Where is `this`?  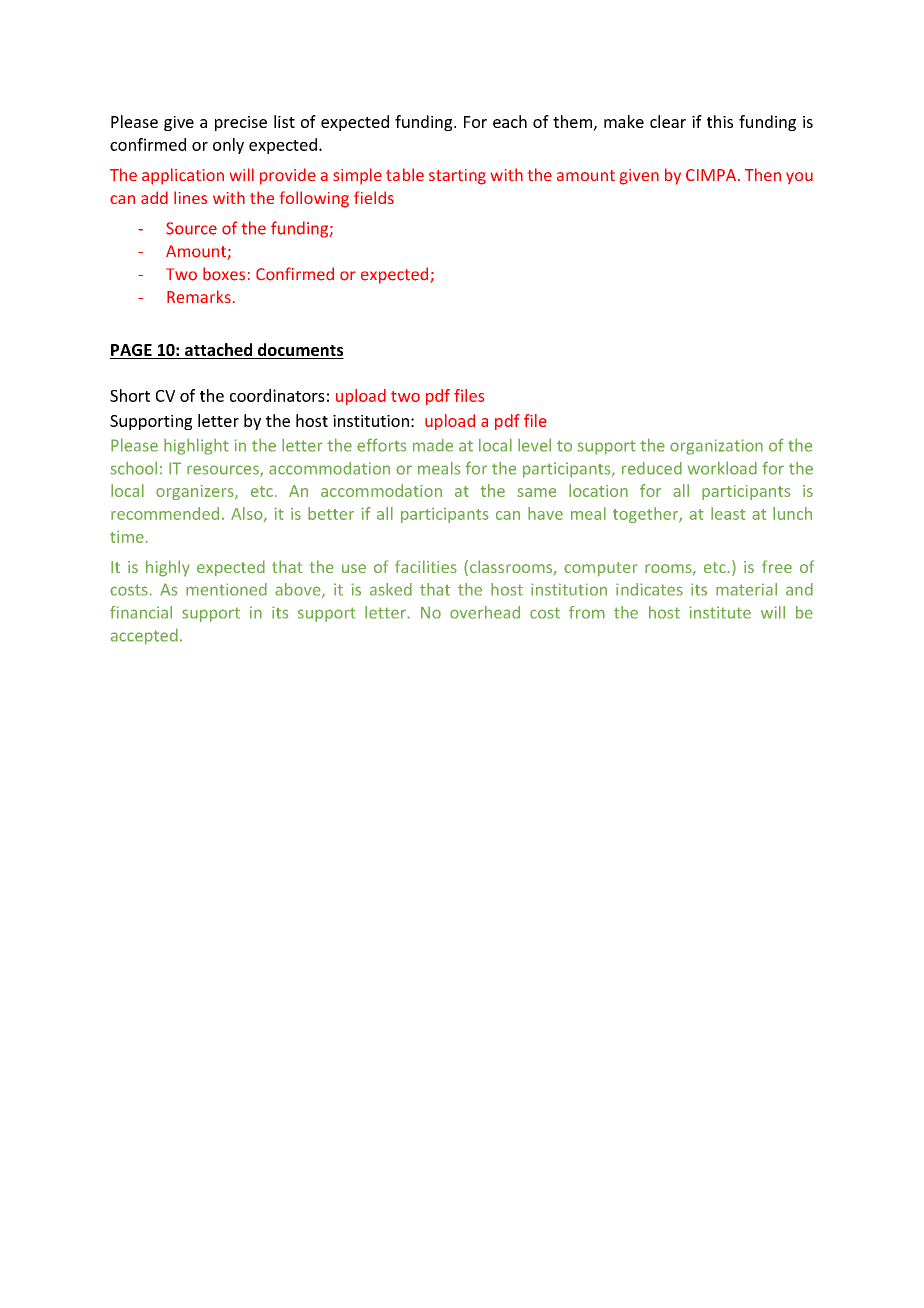 this is located at coordinates (720, 121).
